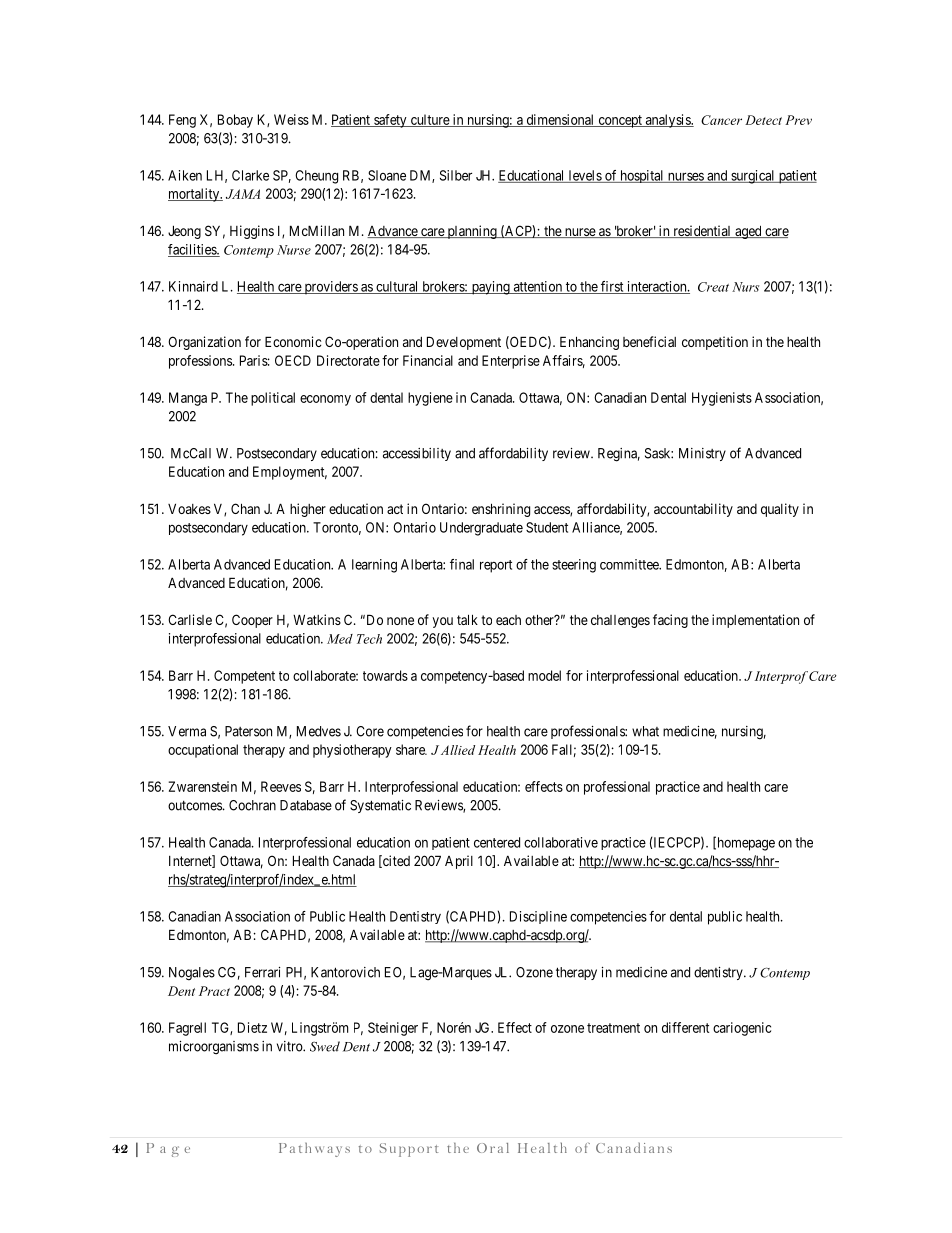  I want to click on Cancer, so click(721, 120).
